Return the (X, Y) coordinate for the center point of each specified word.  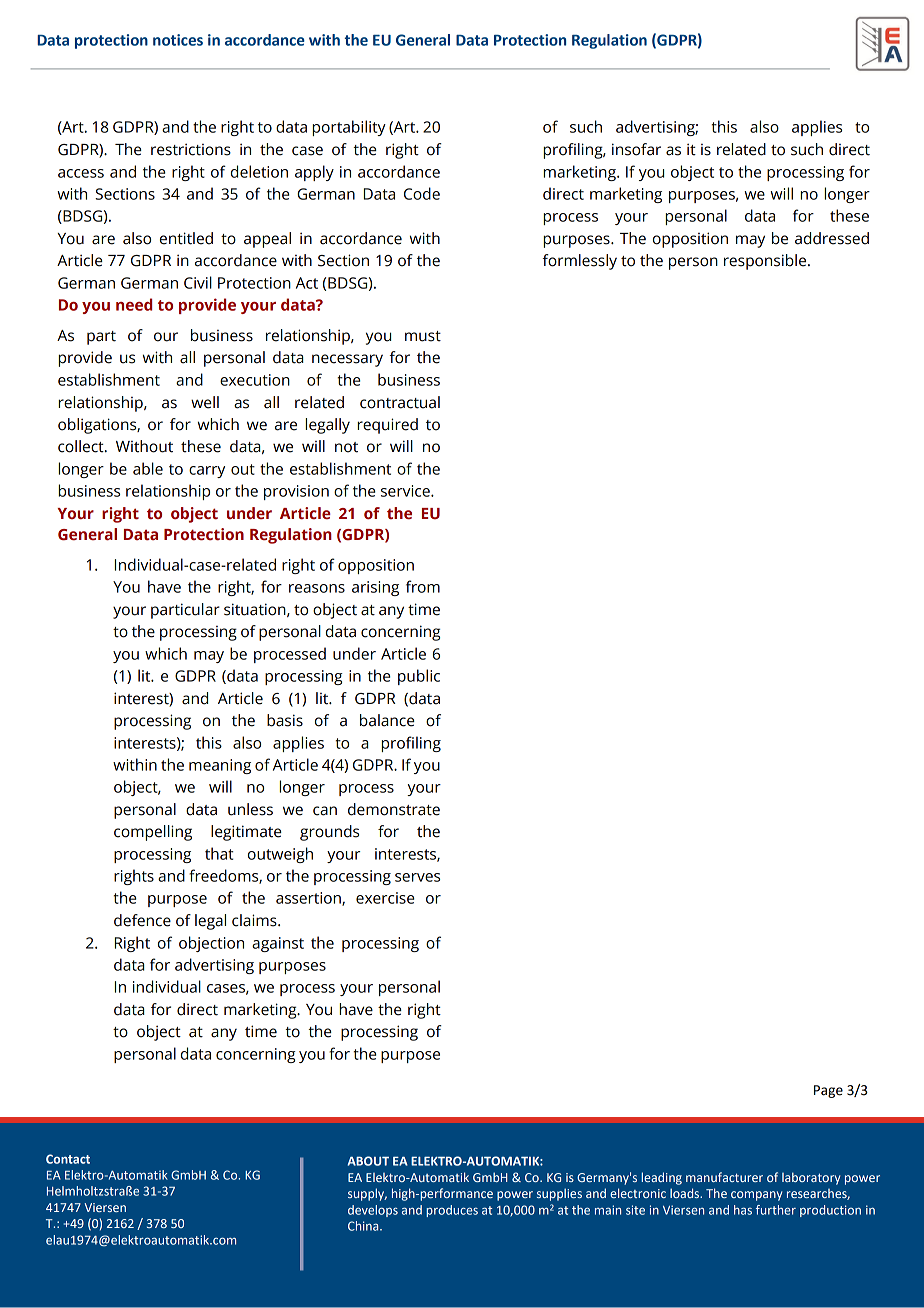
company (756, 1196)
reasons (317, 588)
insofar (636, 149)
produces (452, 1211)
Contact (68, 1159)
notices (178, 40)
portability (349, 128)
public (419, 677)
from (423, 586)
